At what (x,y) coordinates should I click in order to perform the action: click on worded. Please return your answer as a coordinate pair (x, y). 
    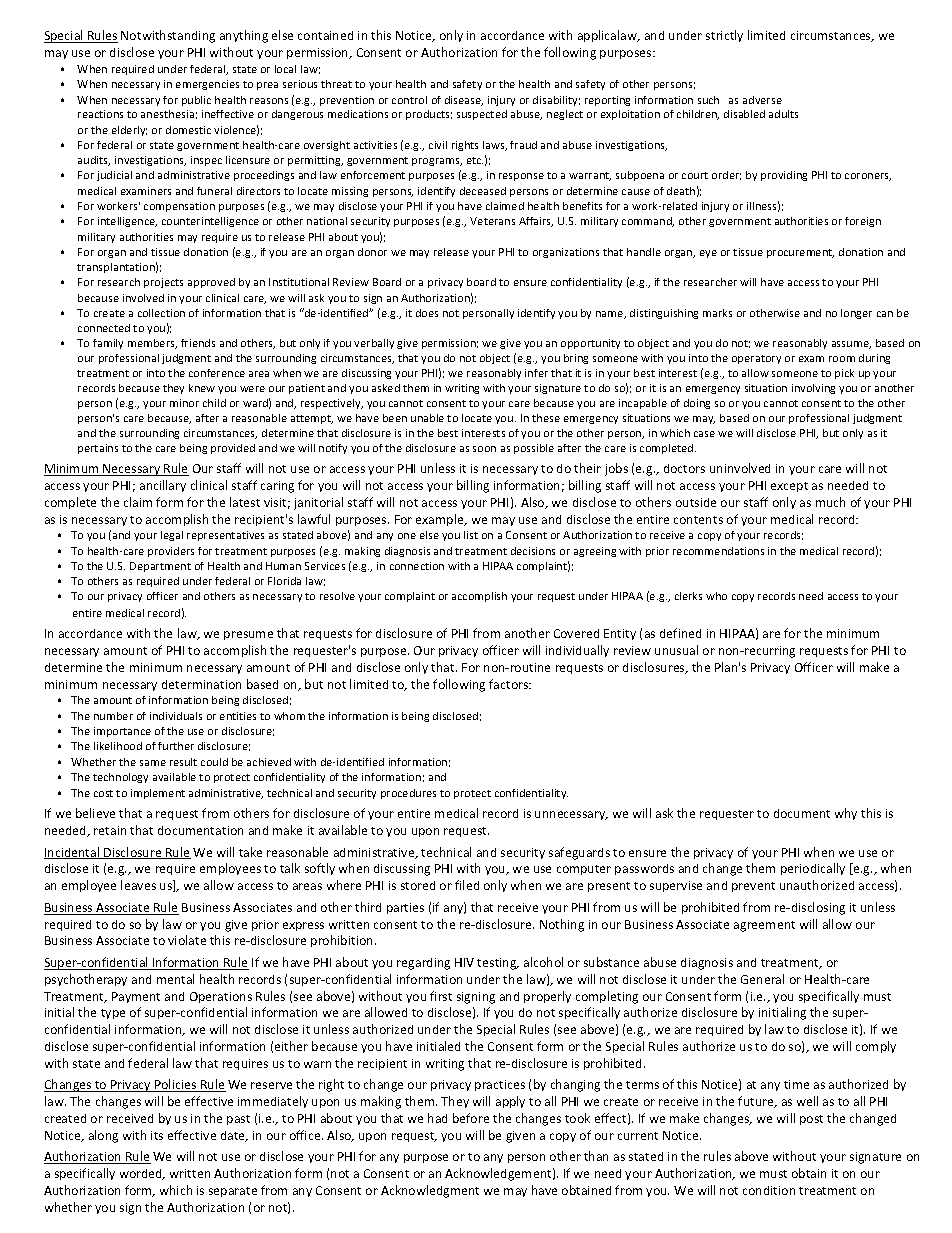
    Looking at the image, I should click on (142, 1174).
